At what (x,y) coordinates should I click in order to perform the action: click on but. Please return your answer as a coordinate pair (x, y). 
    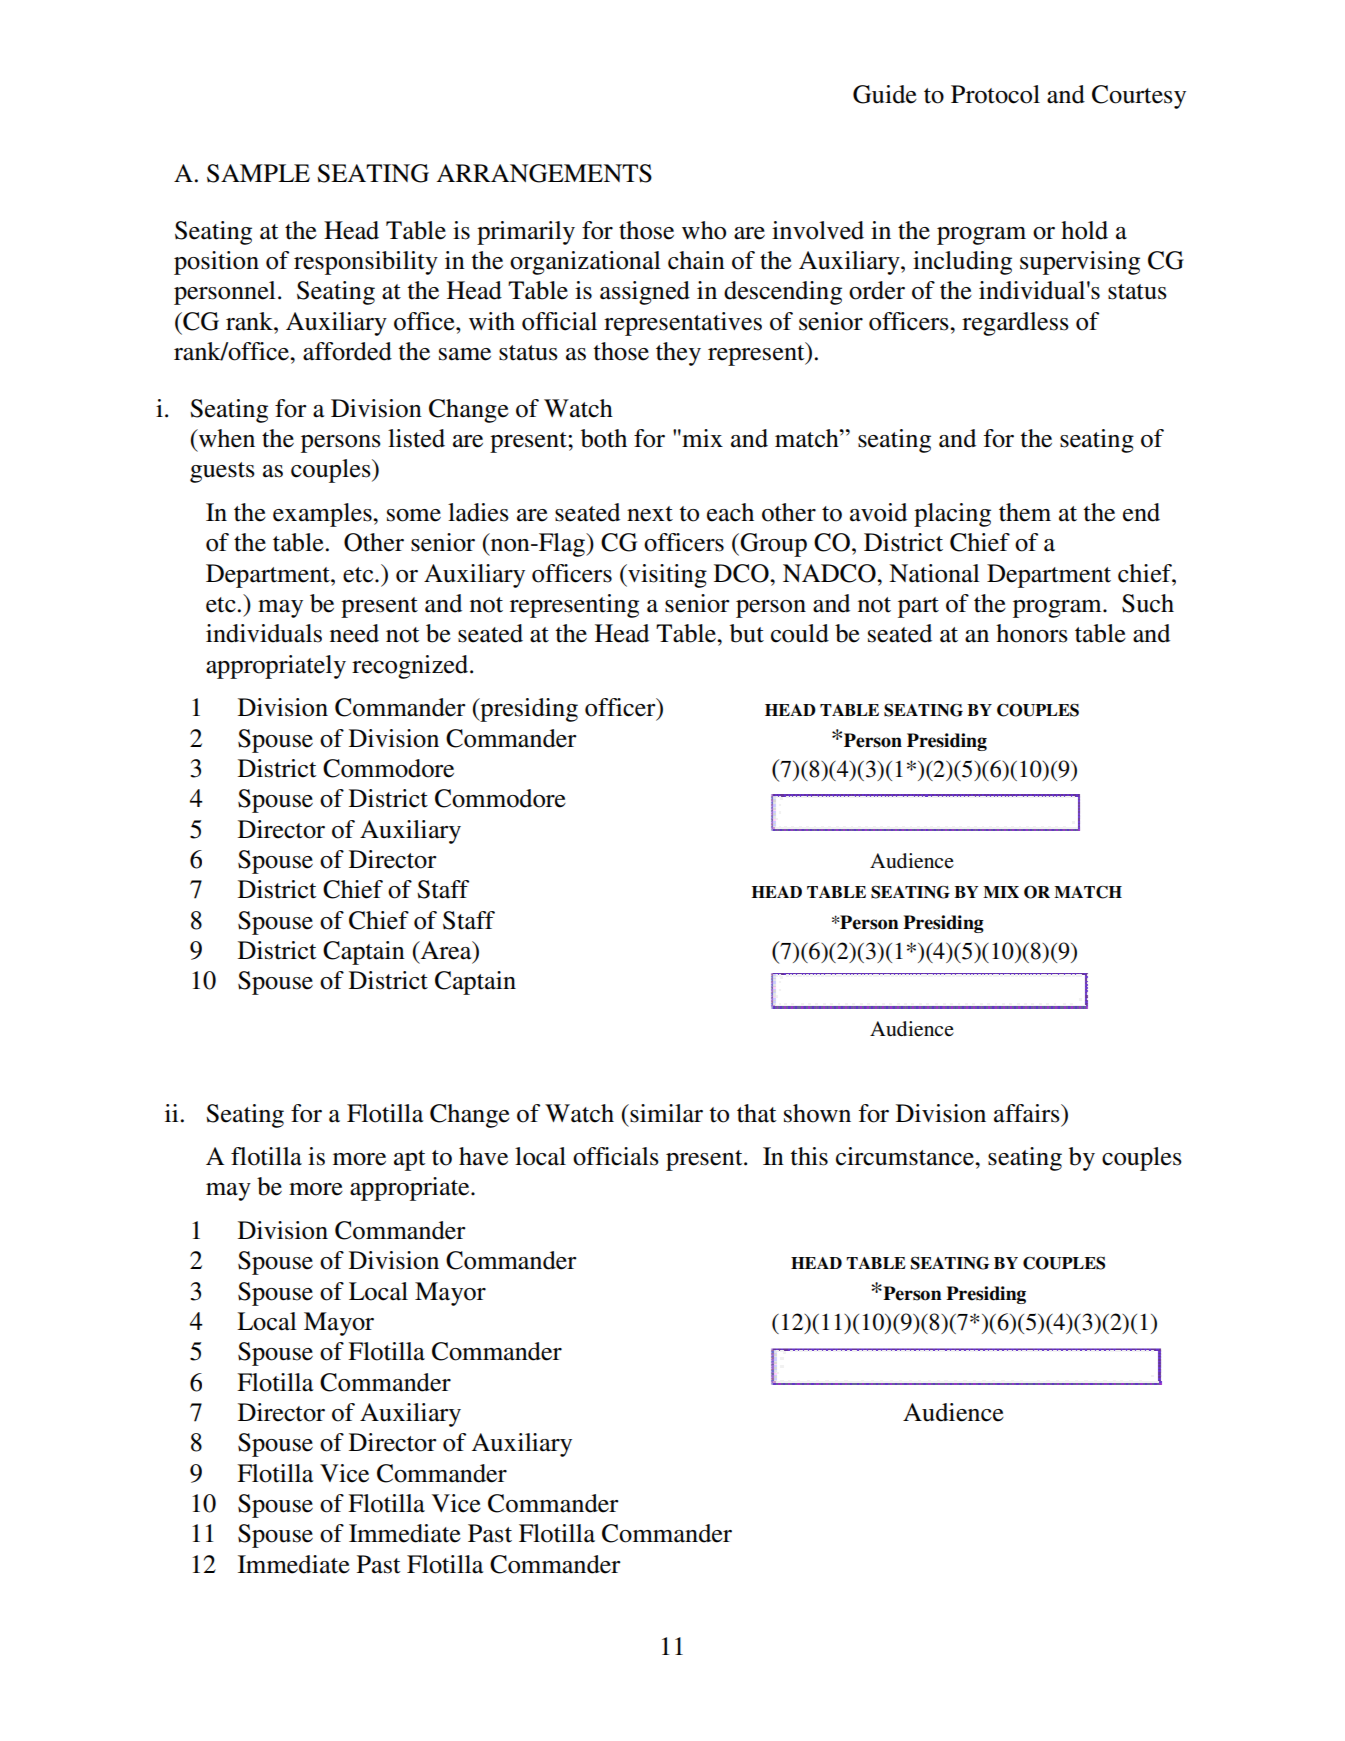
    Looking at the image, I should click on (747, 633).
